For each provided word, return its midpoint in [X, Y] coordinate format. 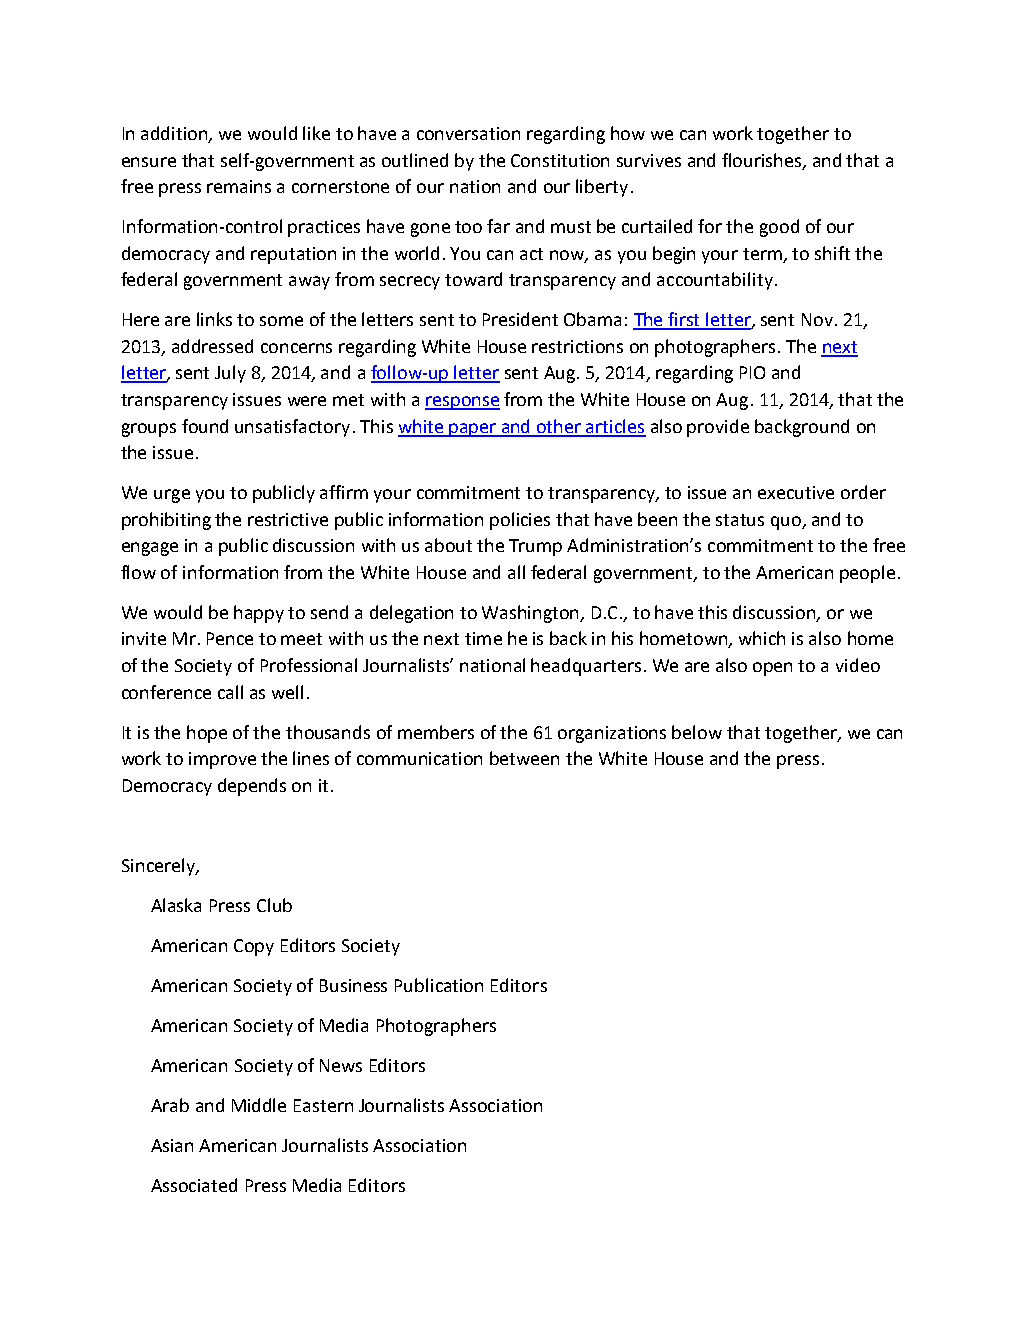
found [205, 426]
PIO [752, 372]
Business [353, 985]
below [697, 732]
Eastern [323, 1105]
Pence [230, 638]
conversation [468, 133]
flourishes [763, 161]
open [772, 669]
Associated [194, 1185]
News [341, 1065]
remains [239, 186]
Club [274, 905]
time [483, 638]
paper [473, 430]
